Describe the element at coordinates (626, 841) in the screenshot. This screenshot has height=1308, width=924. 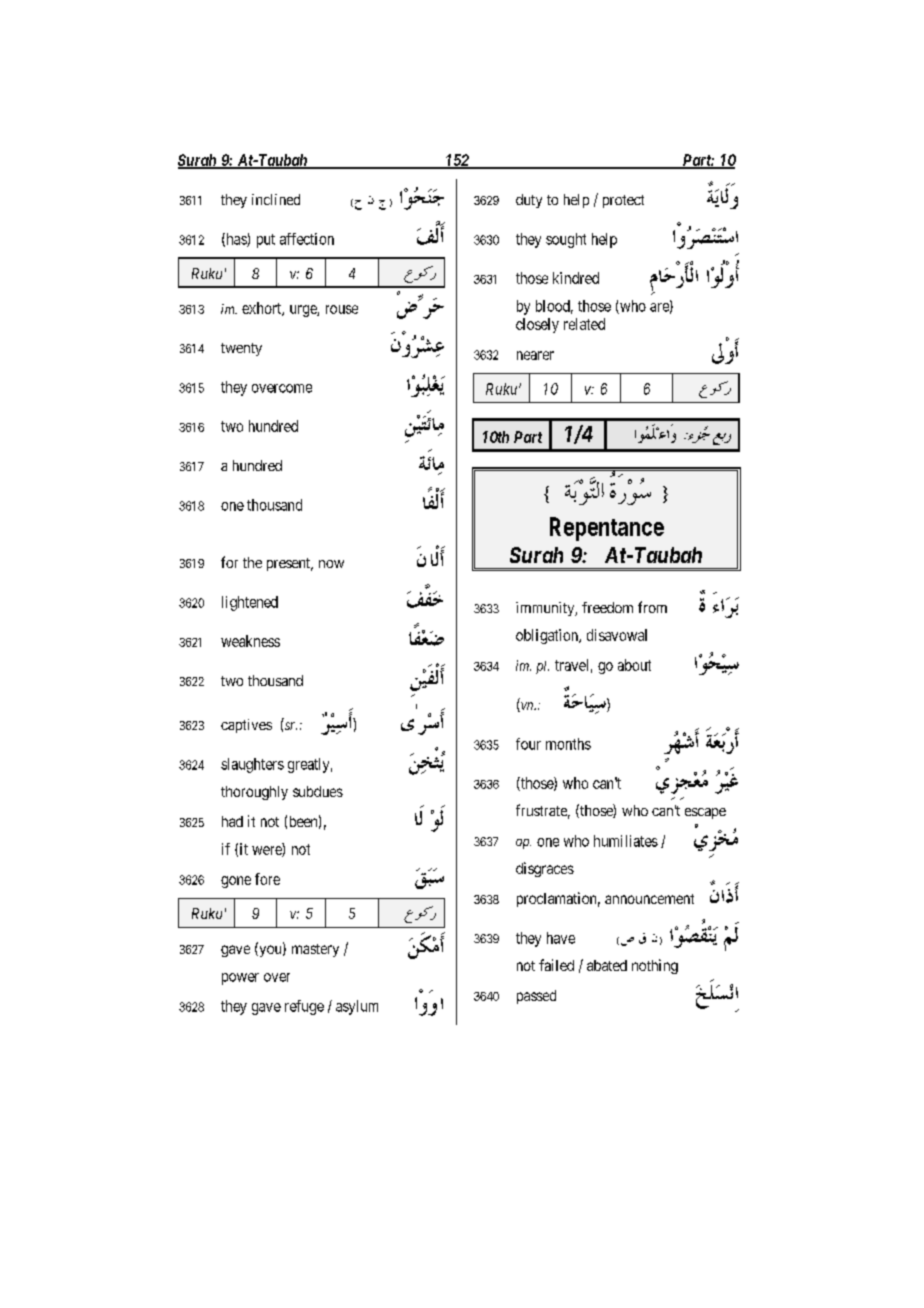
I see `humiliates` at that location.
